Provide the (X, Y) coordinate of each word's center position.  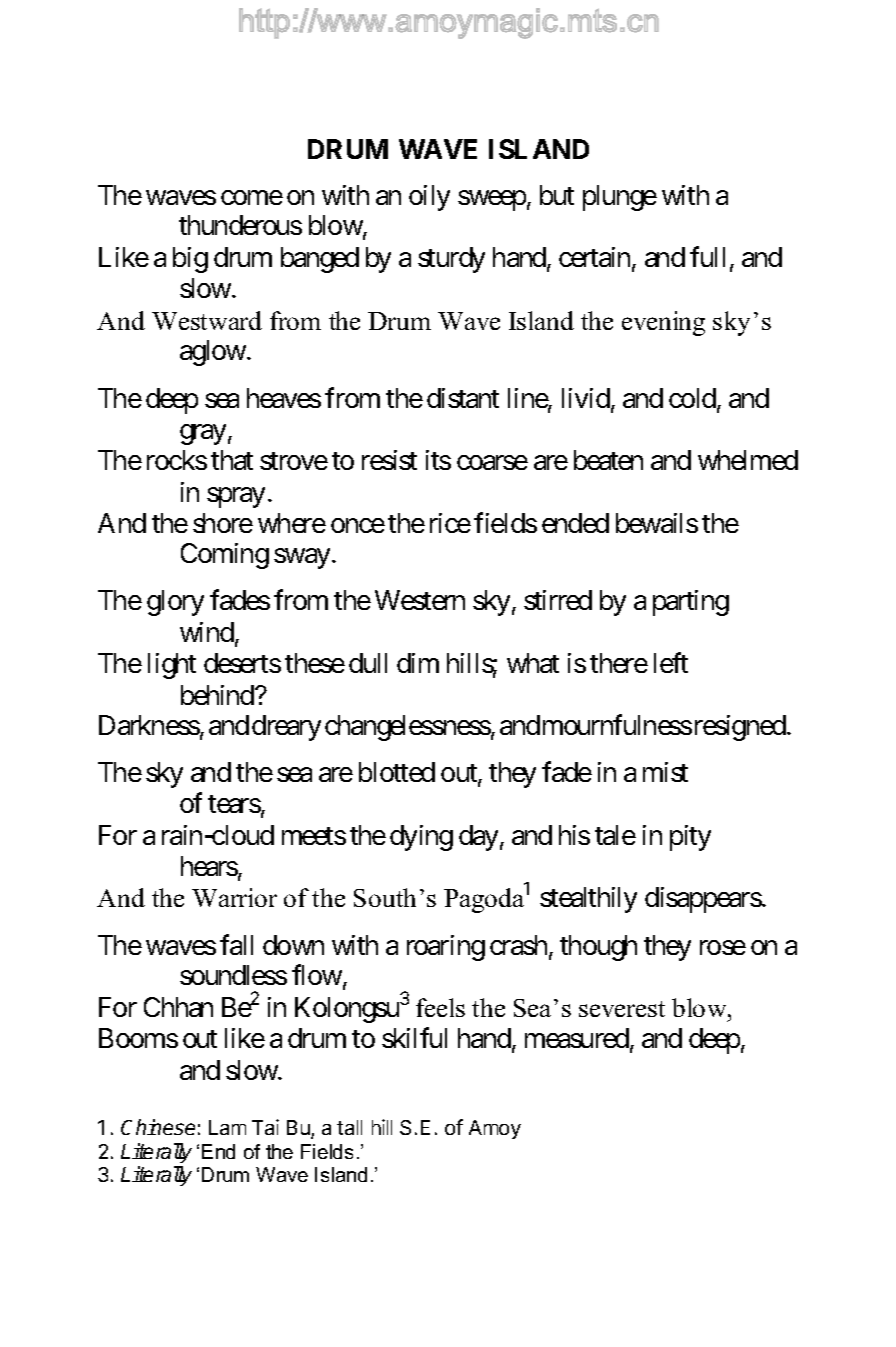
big (190, 260)
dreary (286, 728)
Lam (227, 1127)
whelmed (748, 460)
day (478, 838)
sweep (492, 200)
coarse (492, 463)
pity (690, 838)
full (710, 258)
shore (223, 523)
